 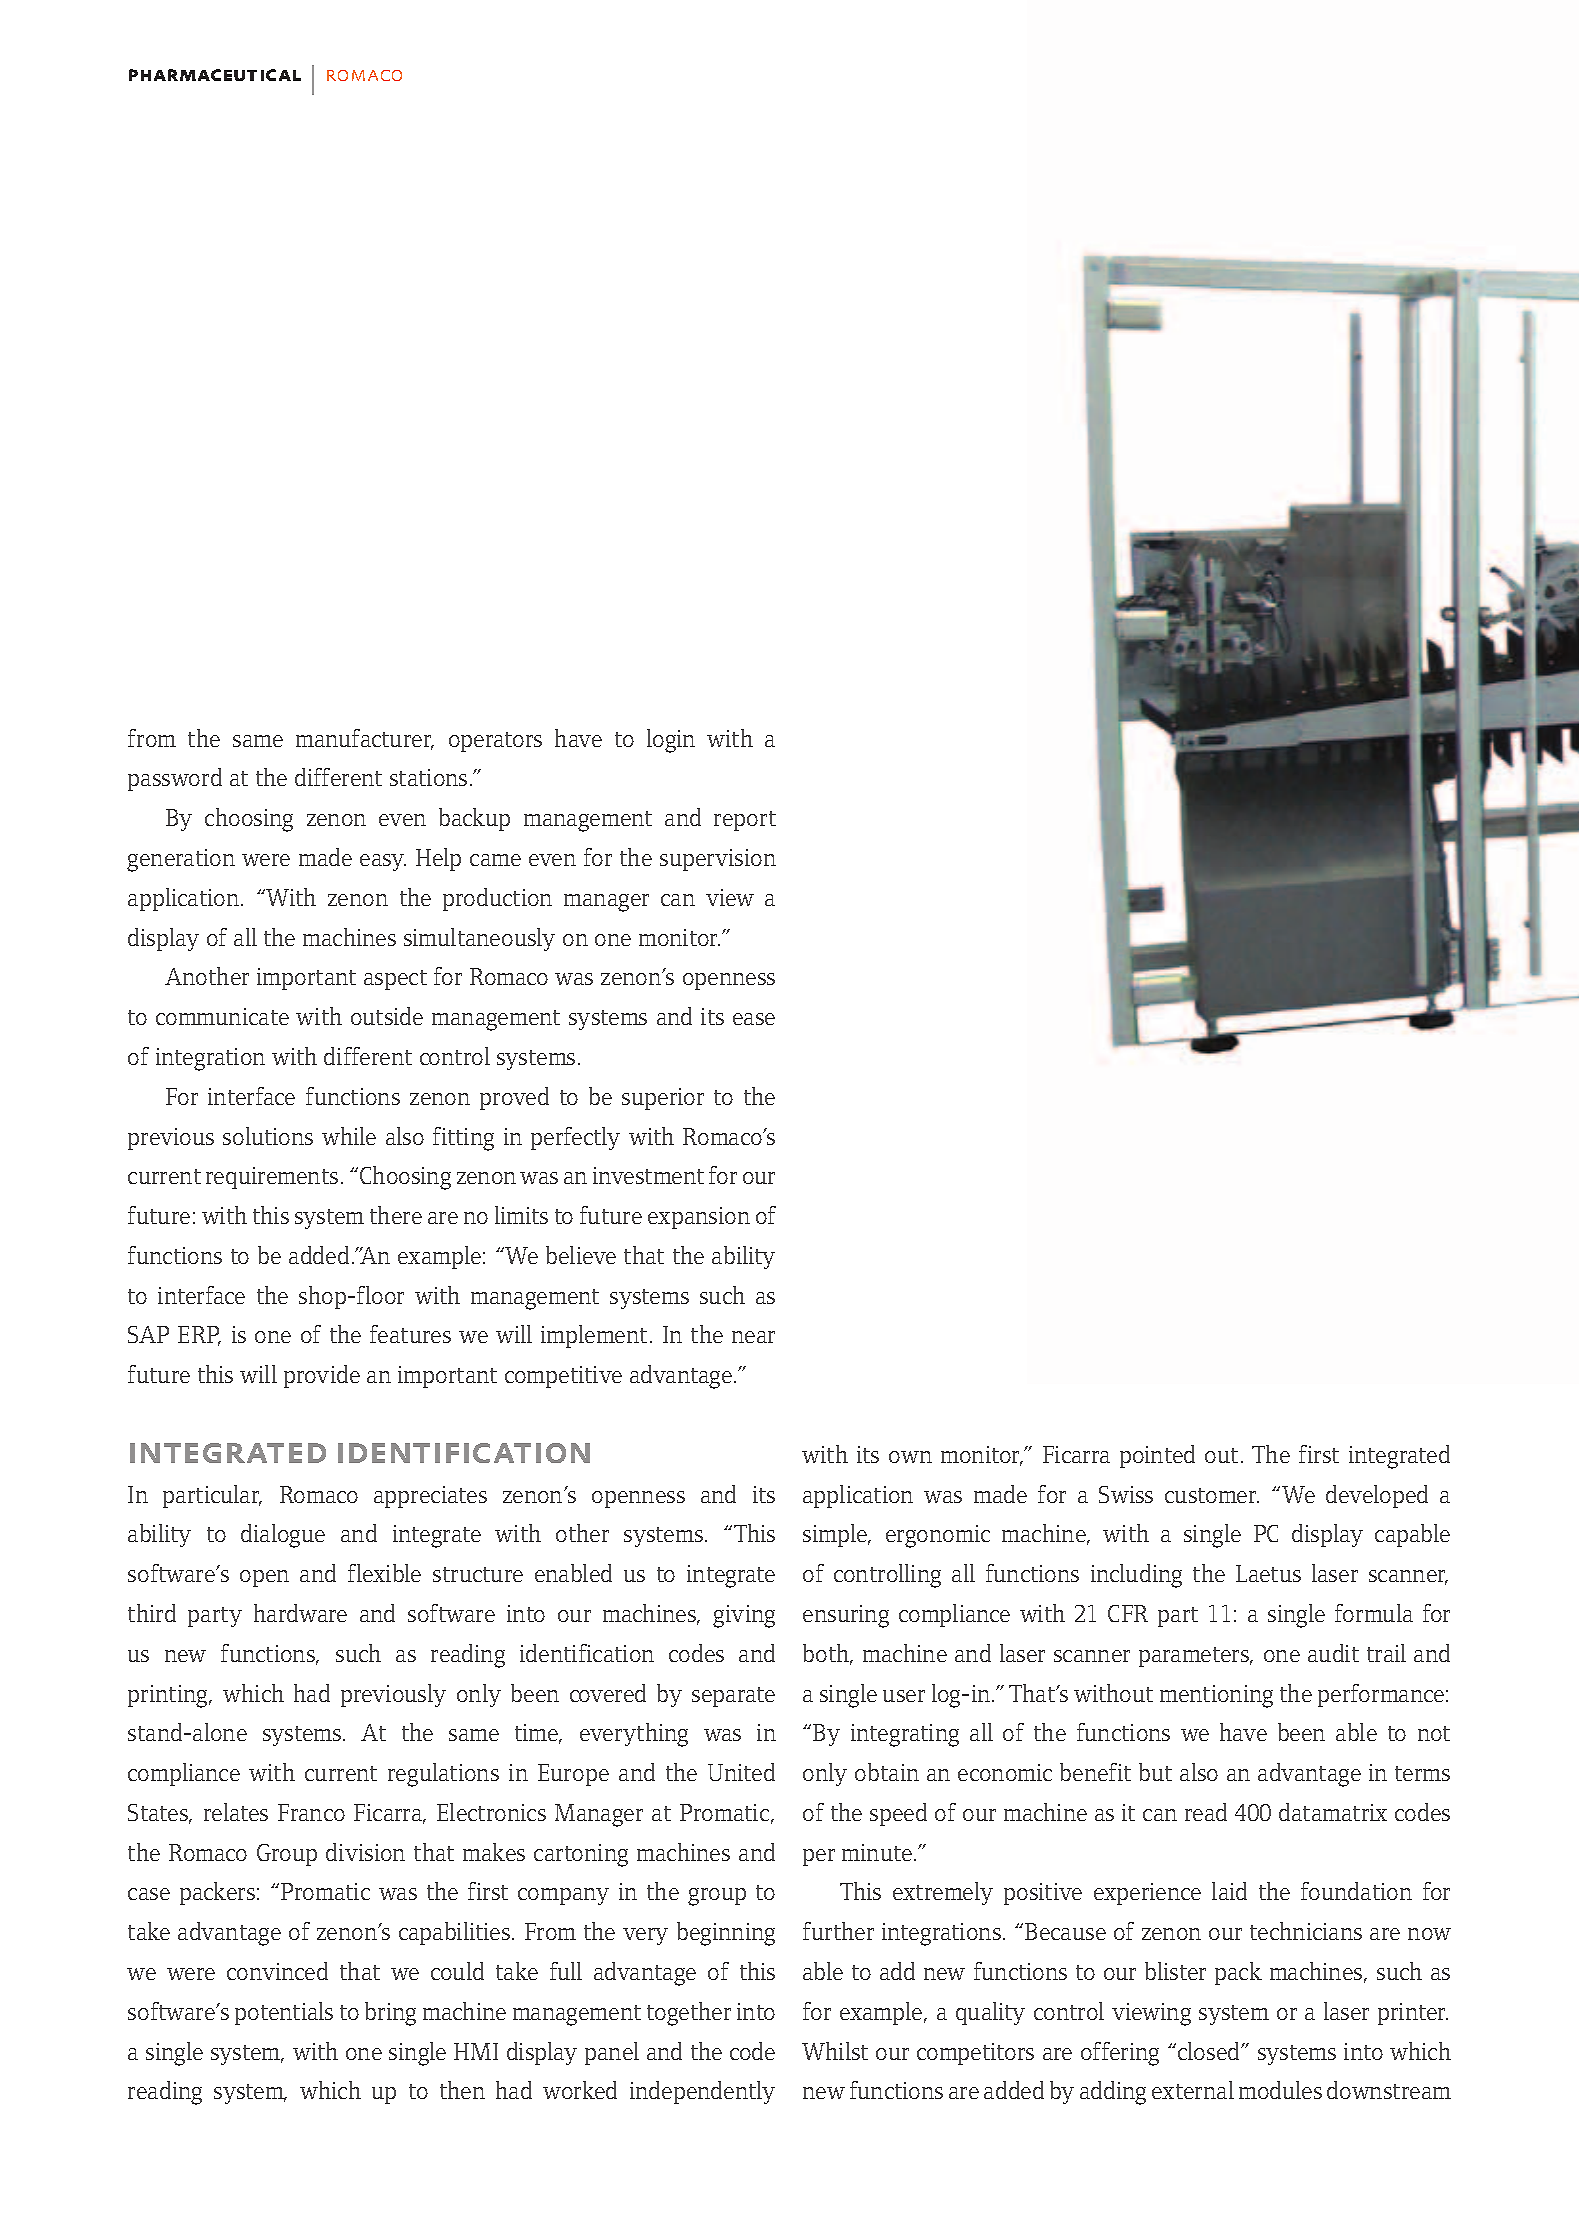 I want to click on pharmaceutical, so click(x=215, y=75).
